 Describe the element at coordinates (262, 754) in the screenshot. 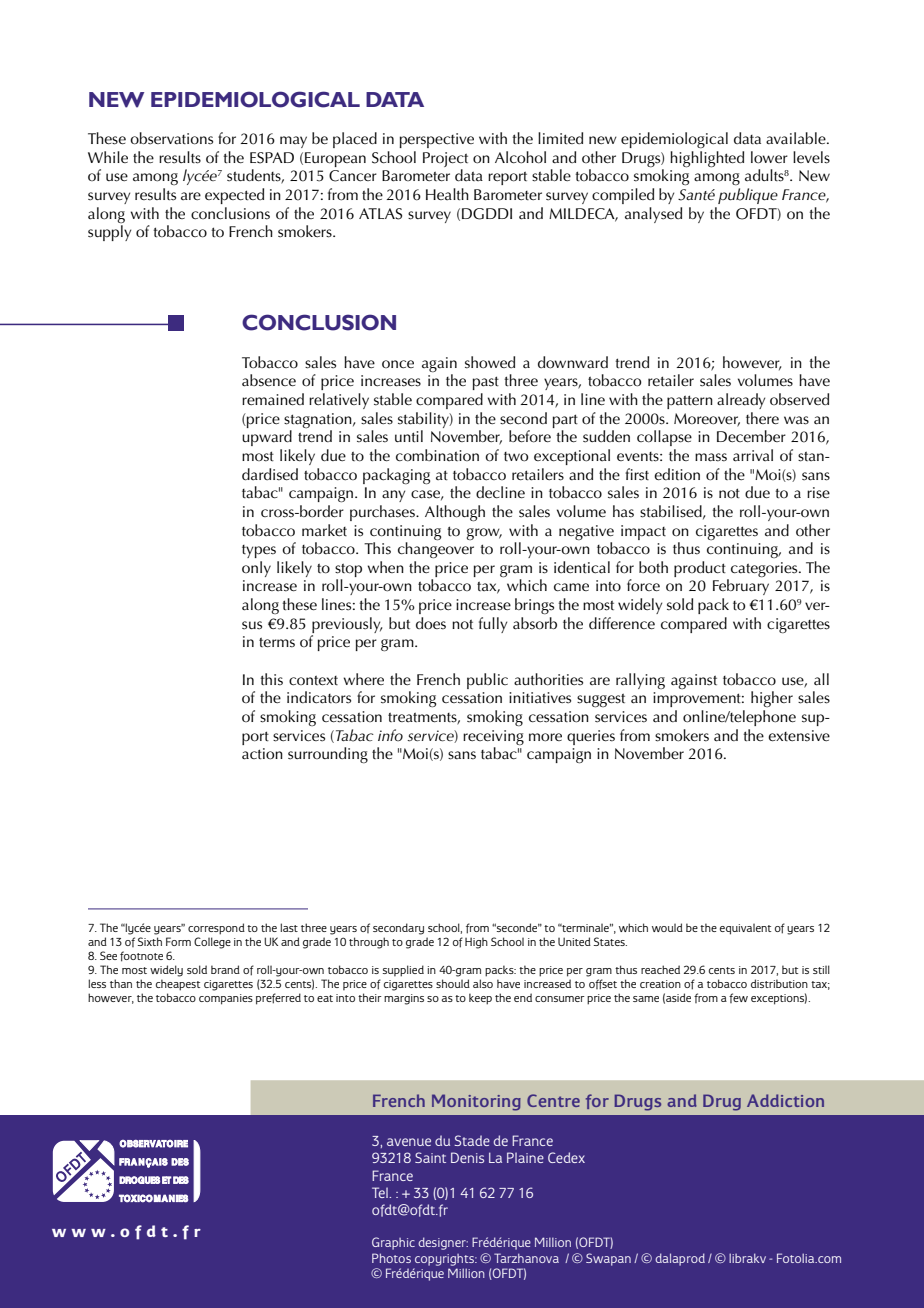

I see `action` at that location.
